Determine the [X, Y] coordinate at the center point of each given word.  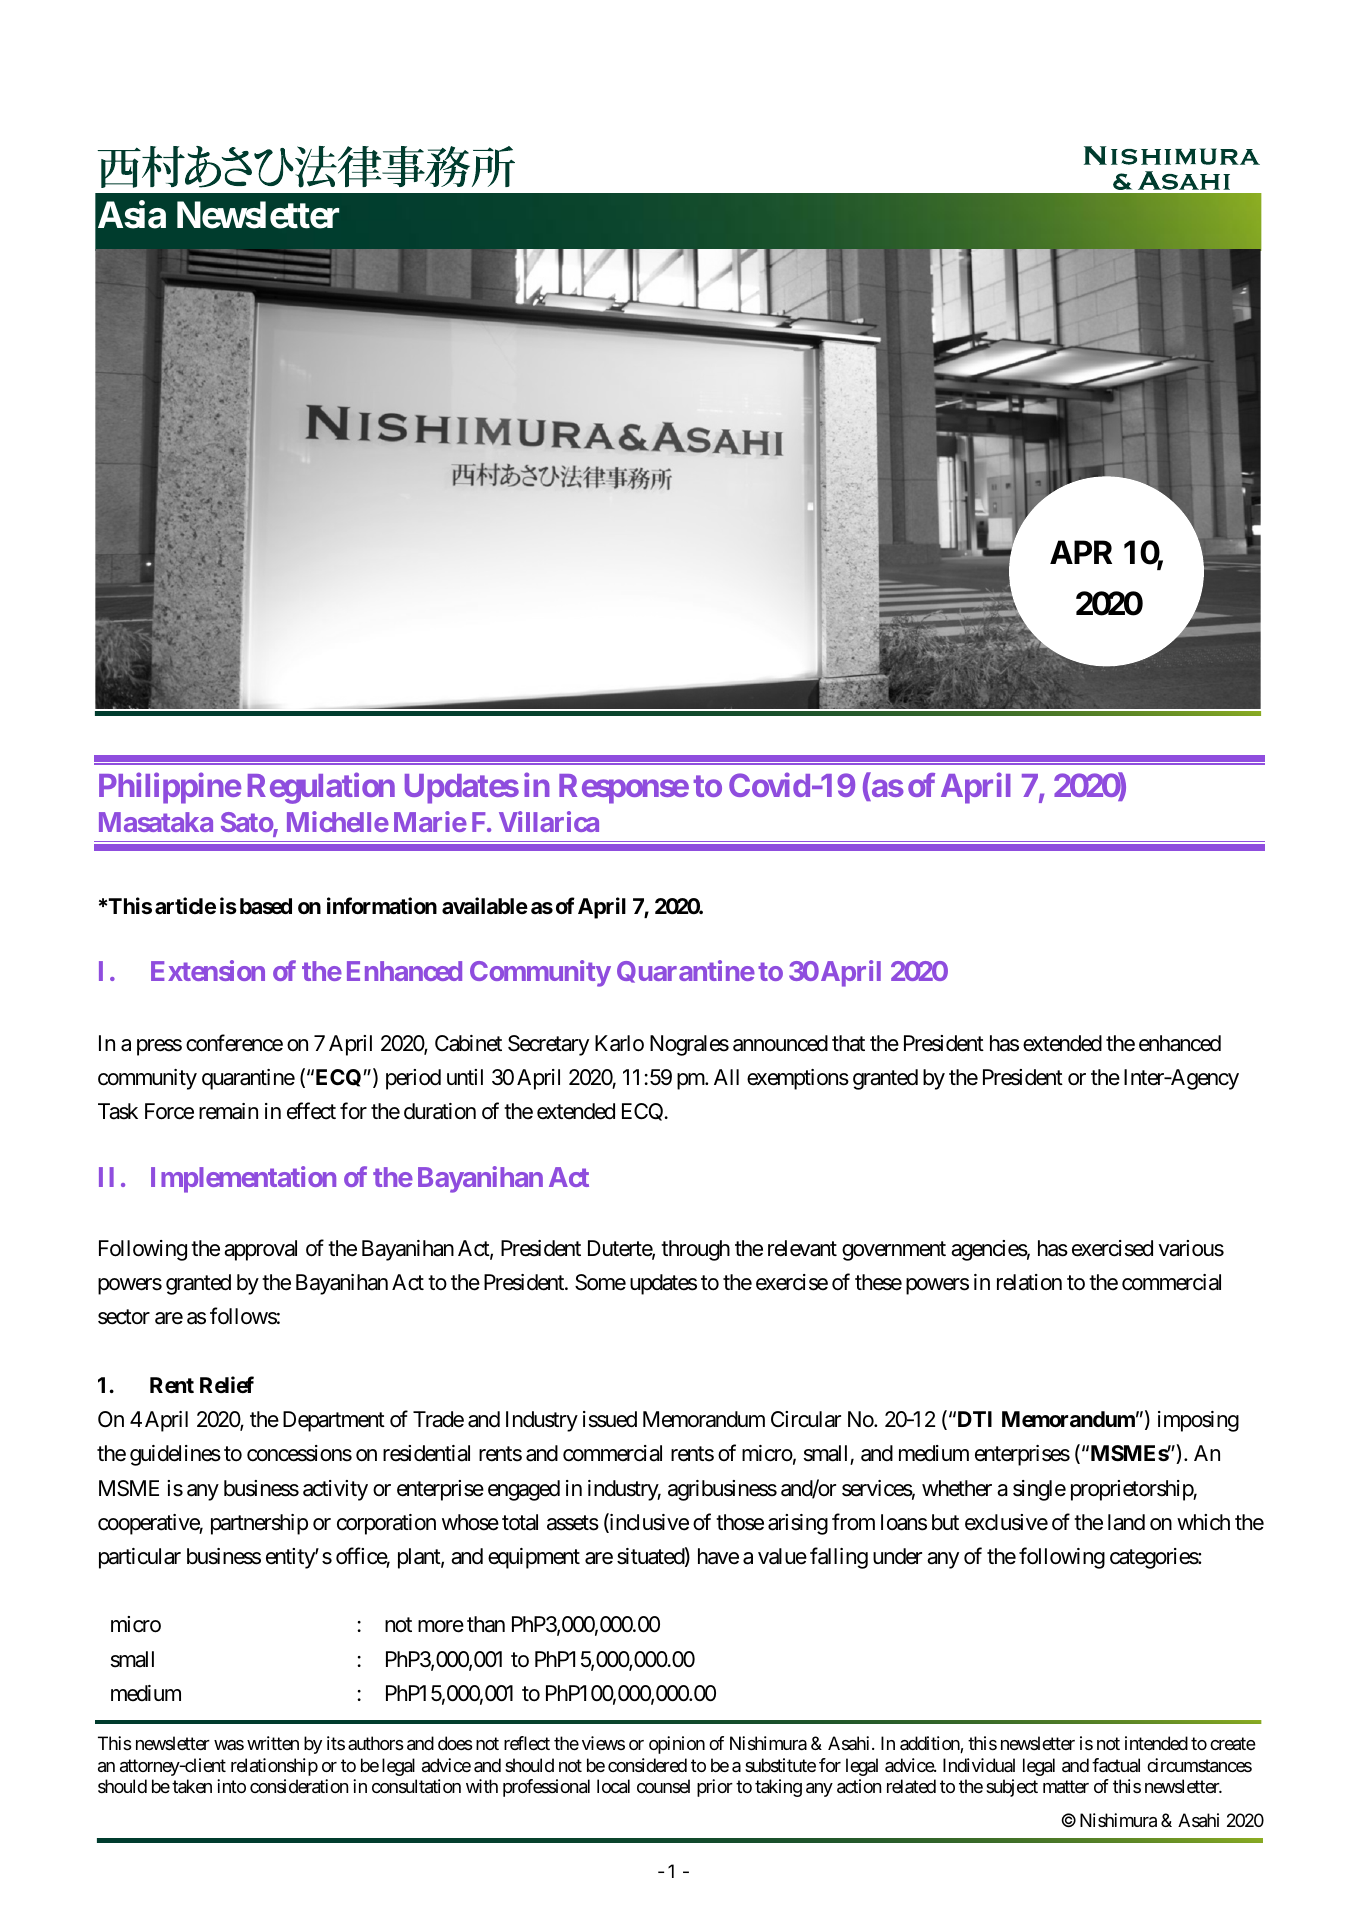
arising [798, 1524]
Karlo [619, 1043]
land [1126, 1522]
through [695, 1250]
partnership [259, 1524]
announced [780, 1043]
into [231, 1786]
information [382, 906]
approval [260, 1250]
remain [228, 1111]
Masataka [156, 822]
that [848, 1043]
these [878, 1282]
